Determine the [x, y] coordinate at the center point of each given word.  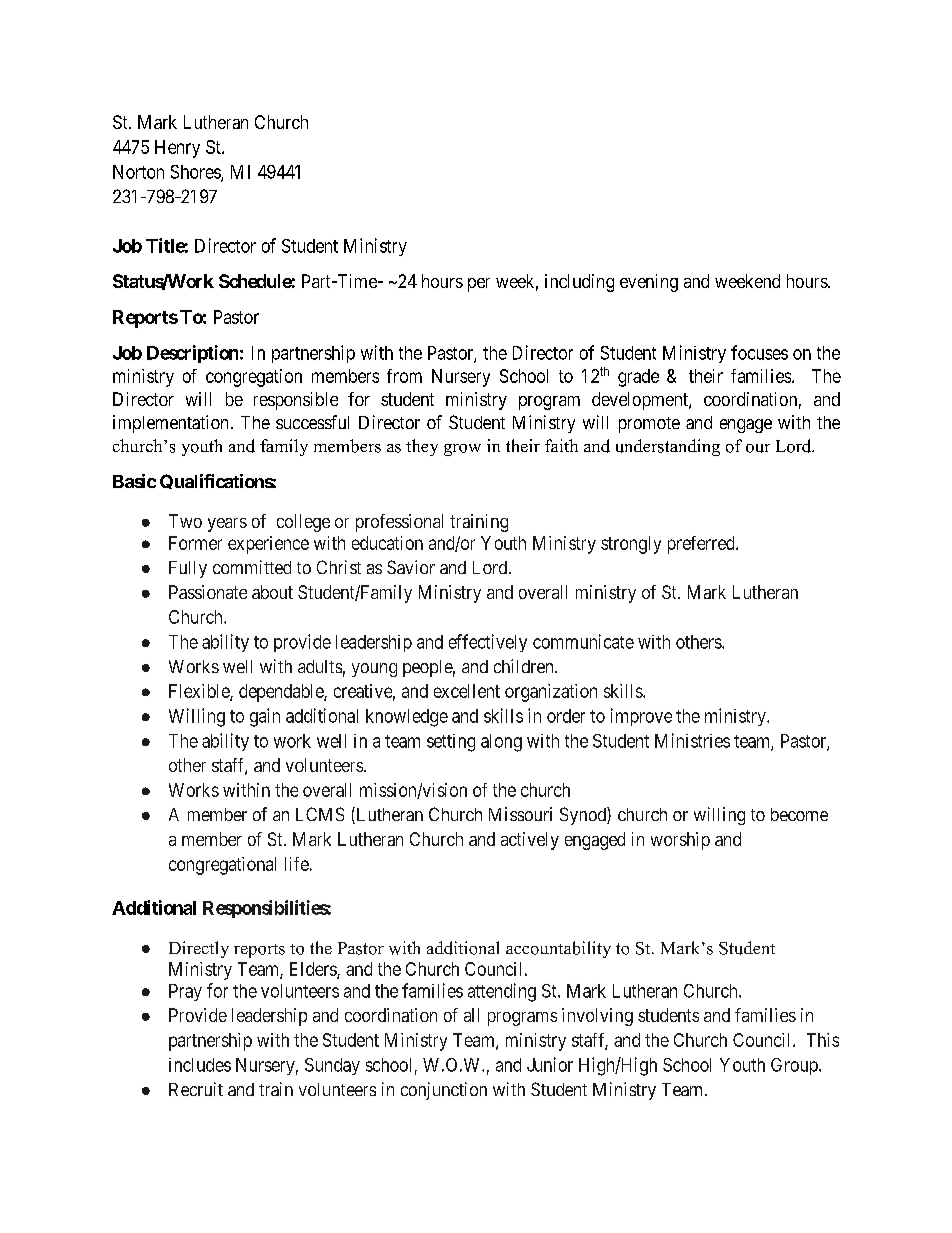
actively [530, 841]
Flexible [200, 692]
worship [680, 841]
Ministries [692, 740]
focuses [759, 352]
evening [649, 283]
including [579, 283]
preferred [702, 545]
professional [399, 523]
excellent [467, 691]
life [297, 864]
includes [200, 1065]
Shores [196, 173]
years [227, 525]
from [404, 376]
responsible [296, 401]
